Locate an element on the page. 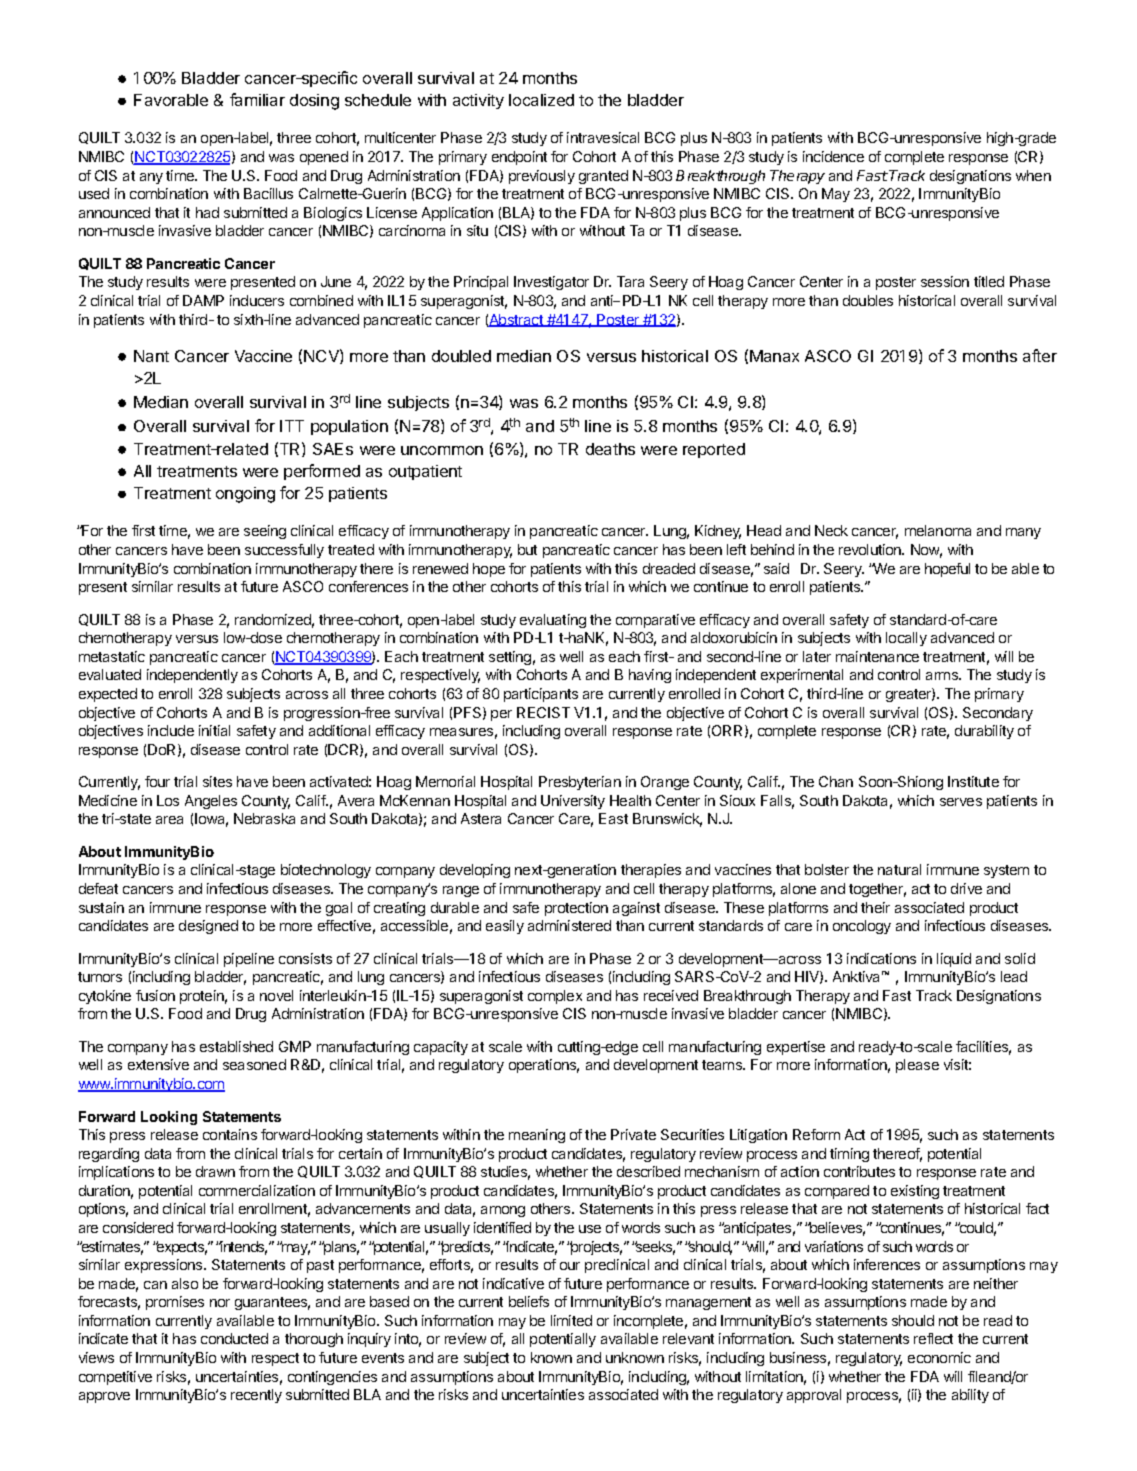 The width and height of the page is (1137, 1471). economic is located at coordinates (939, 1357).
